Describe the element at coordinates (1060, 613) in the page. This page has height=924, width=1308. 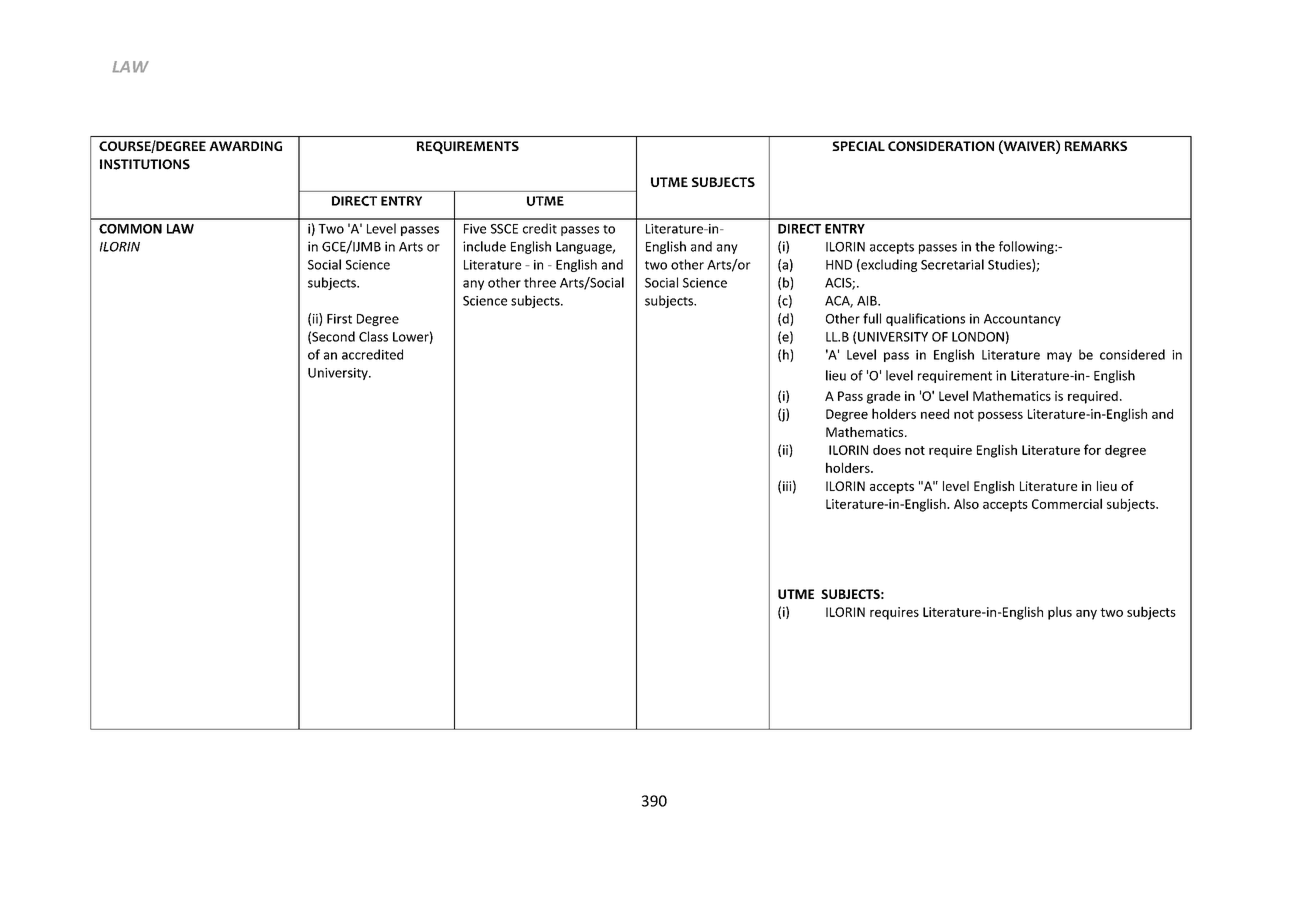
I see `plus` at that location.
